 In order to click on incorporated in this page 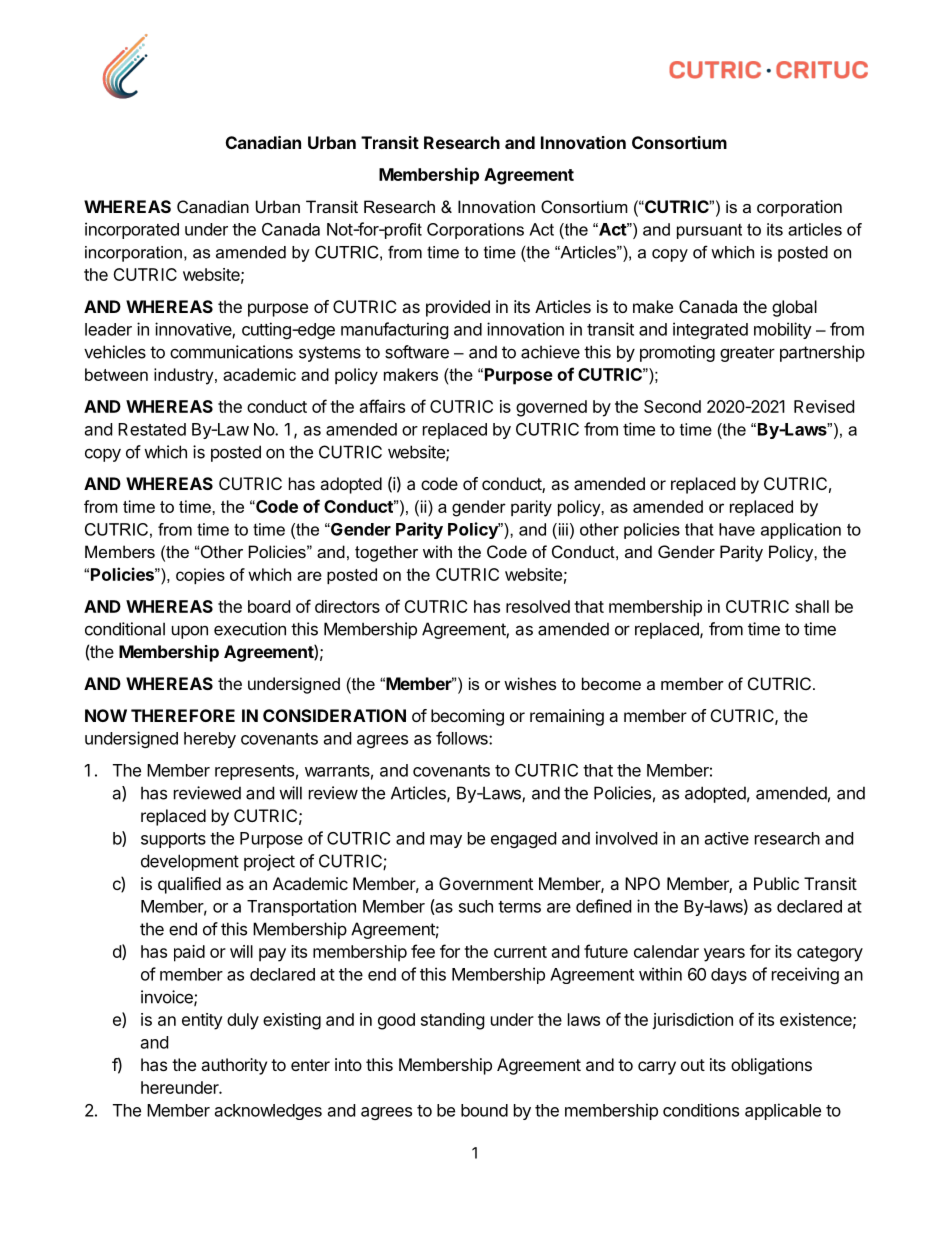, I will do `click(132, 230)`.
